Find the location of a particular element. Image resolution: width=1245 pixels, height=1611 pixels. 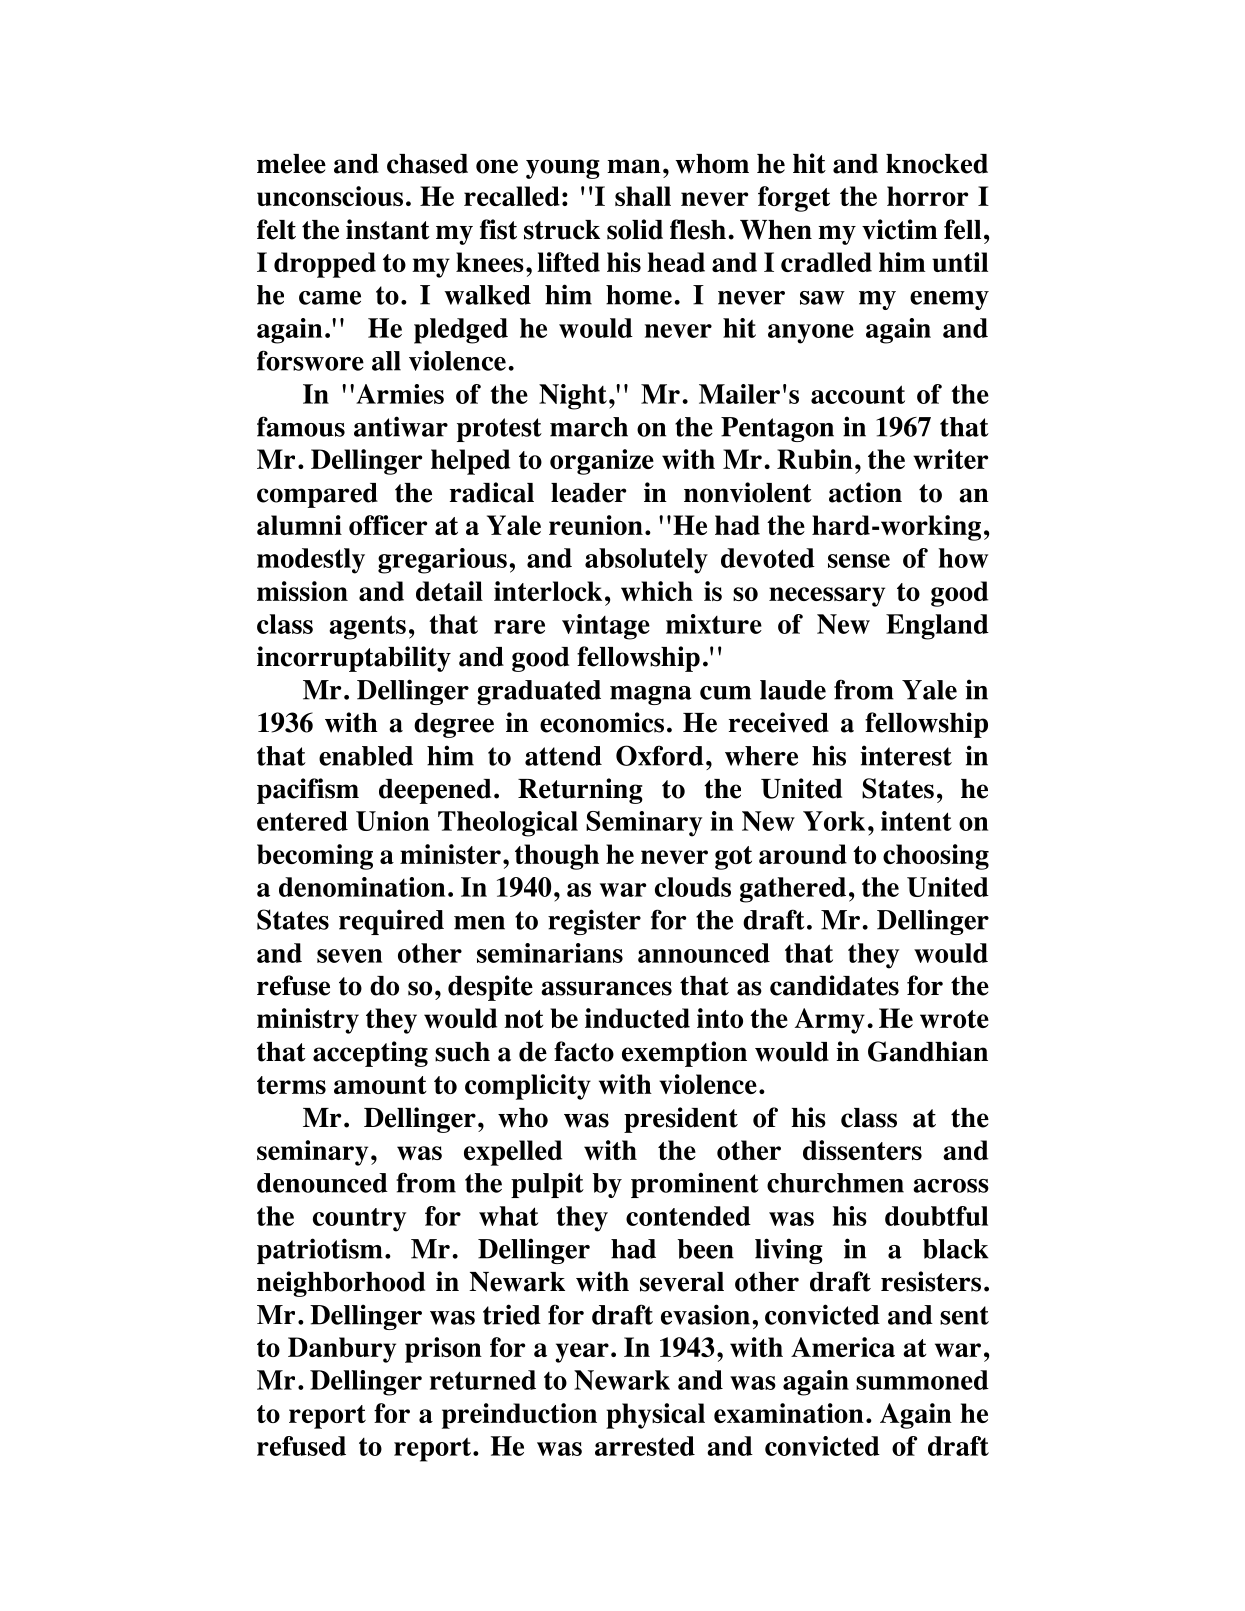

physical is located at coordinates (655, 1416).
